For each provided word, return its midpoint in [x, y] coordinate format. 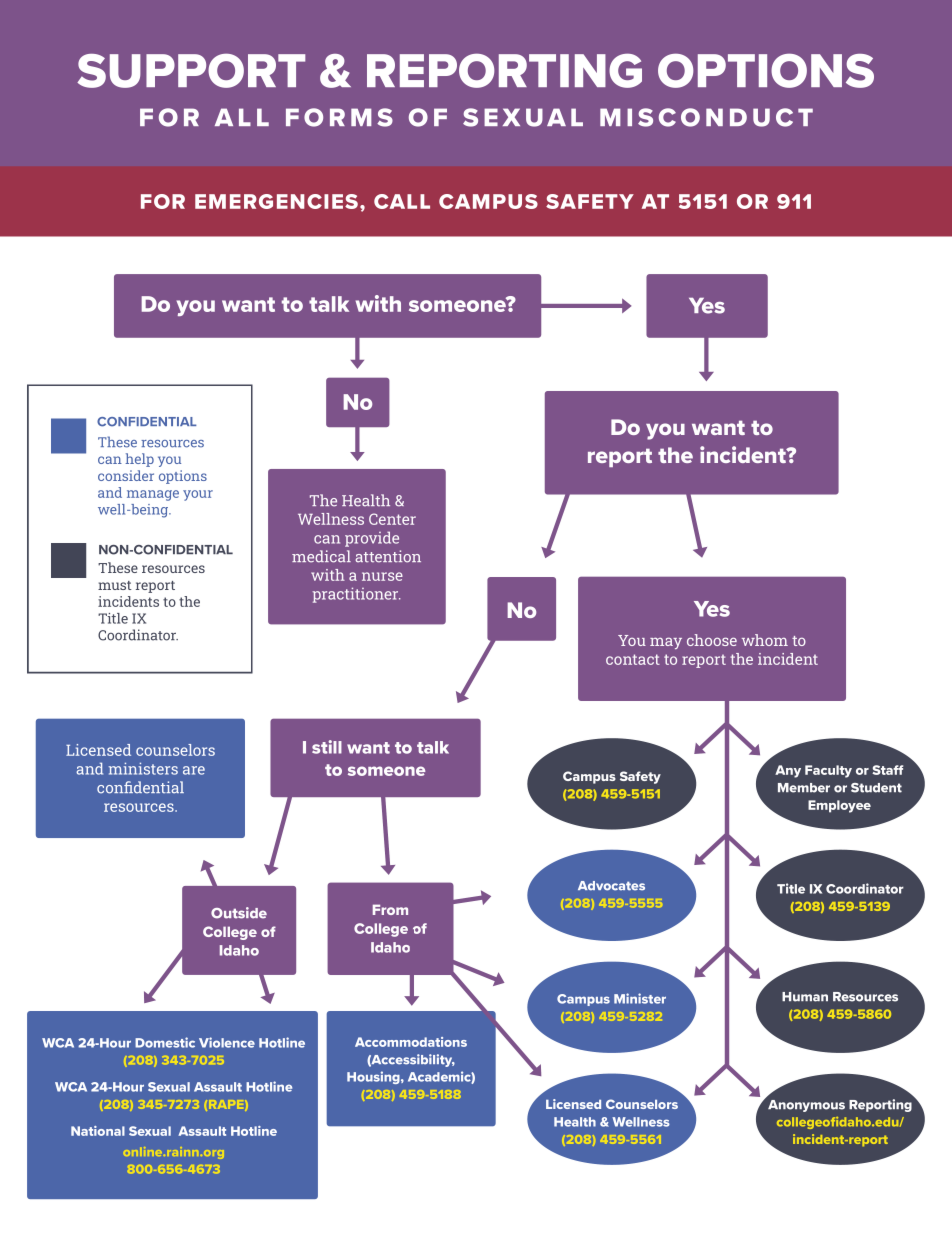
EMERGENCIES [276, 201]
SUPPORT [191, 70]
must [115, 585]
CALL [402, 201]
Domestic [165, 1042]
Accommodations [411, 1042]
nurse [382, 576]
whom [765, 640]
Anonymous [806, 1106]
